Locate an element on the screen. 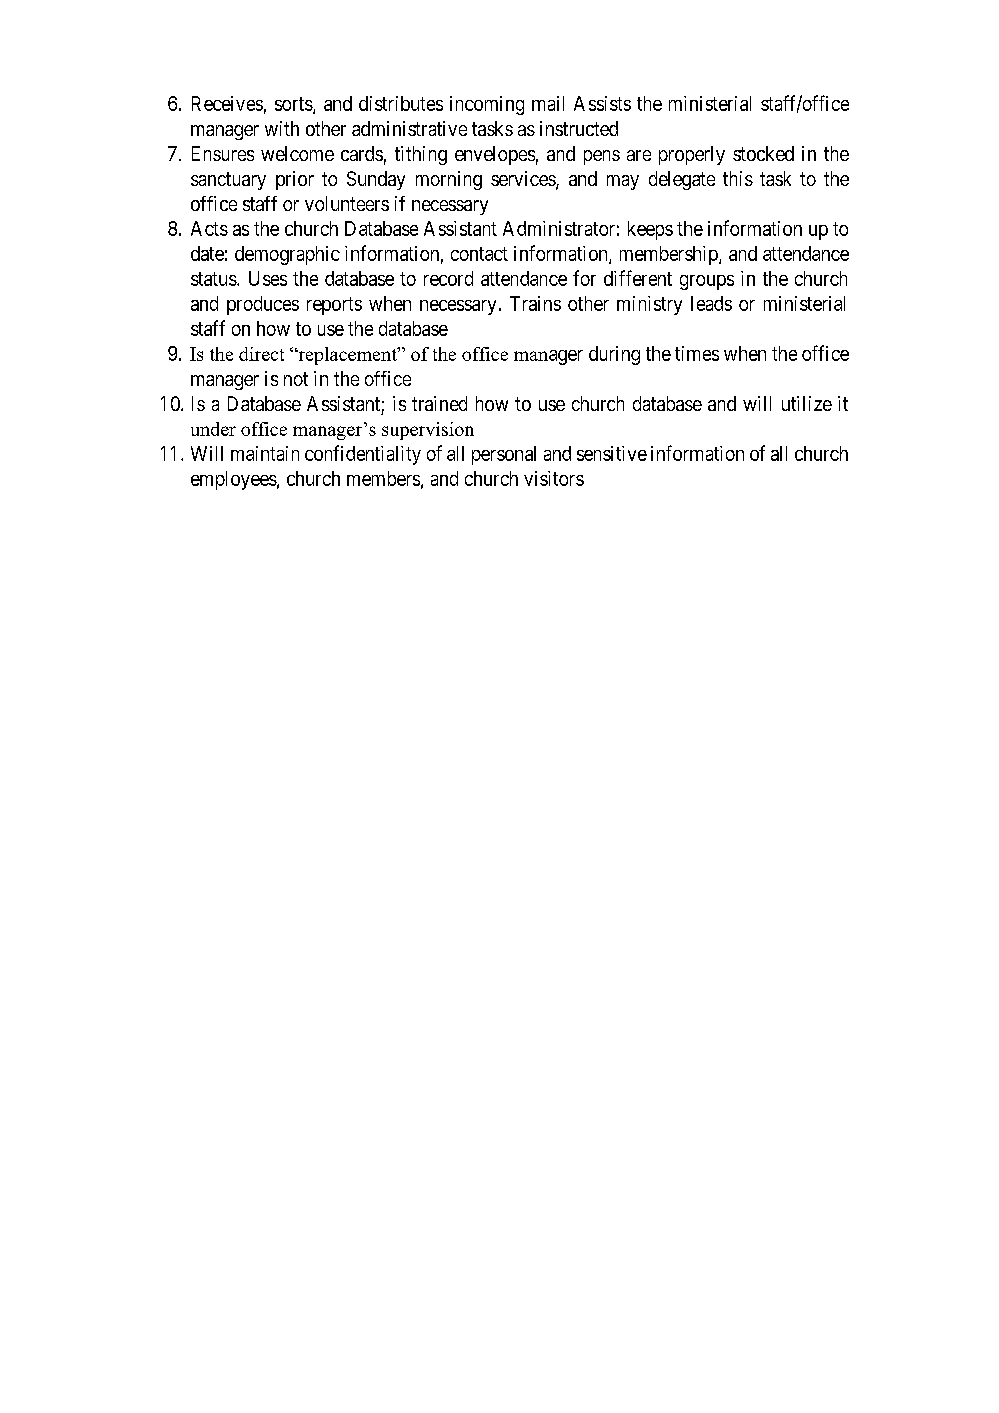 The image size is (999, 1413). stocked is located at coordinates (763, 153).
